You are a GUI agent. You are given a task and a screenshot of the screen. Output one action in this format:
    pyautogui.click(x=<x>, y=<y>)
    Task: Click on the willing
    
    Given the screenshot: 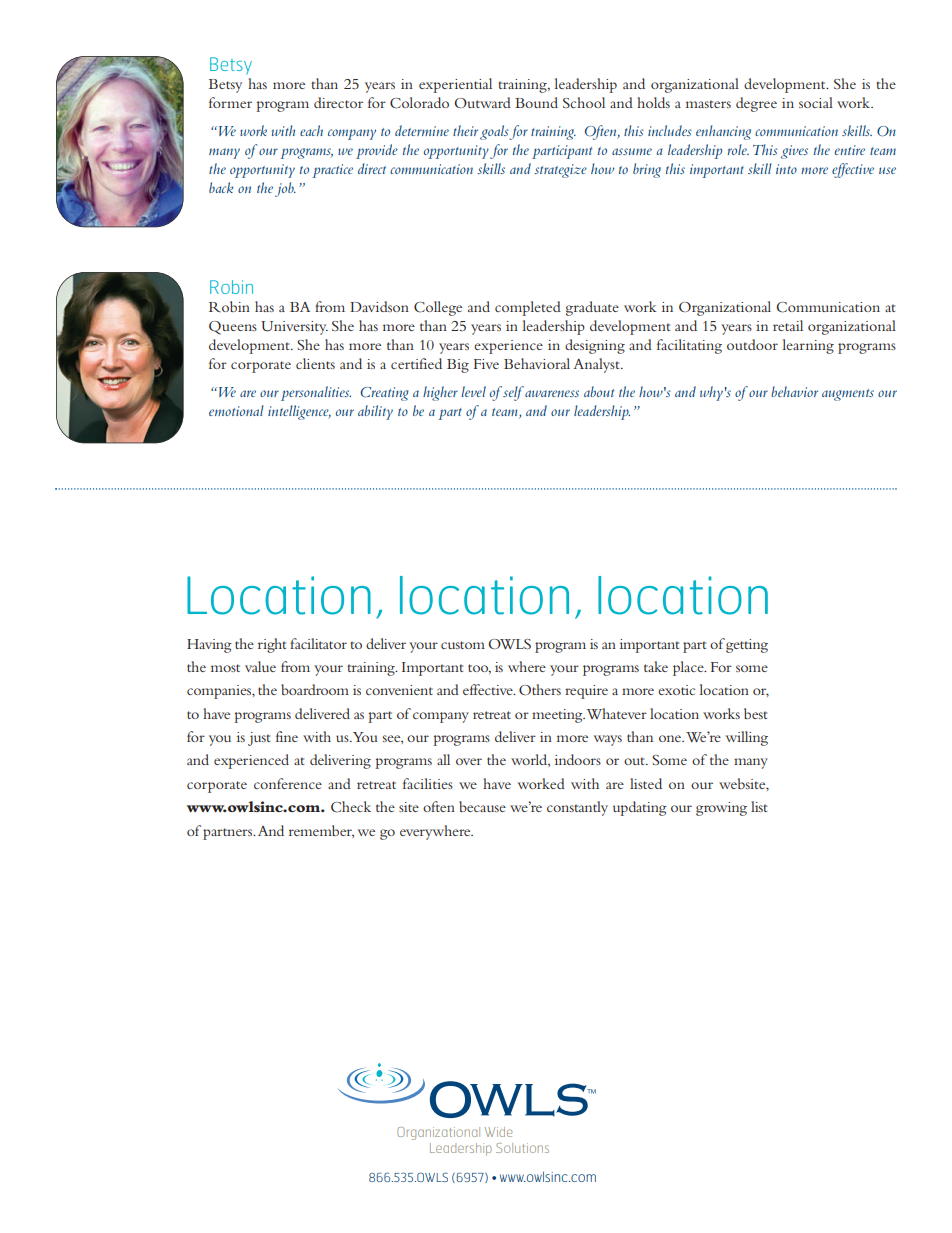 What is the action you would take?
    pyautogui.click(x=747, y=738)
